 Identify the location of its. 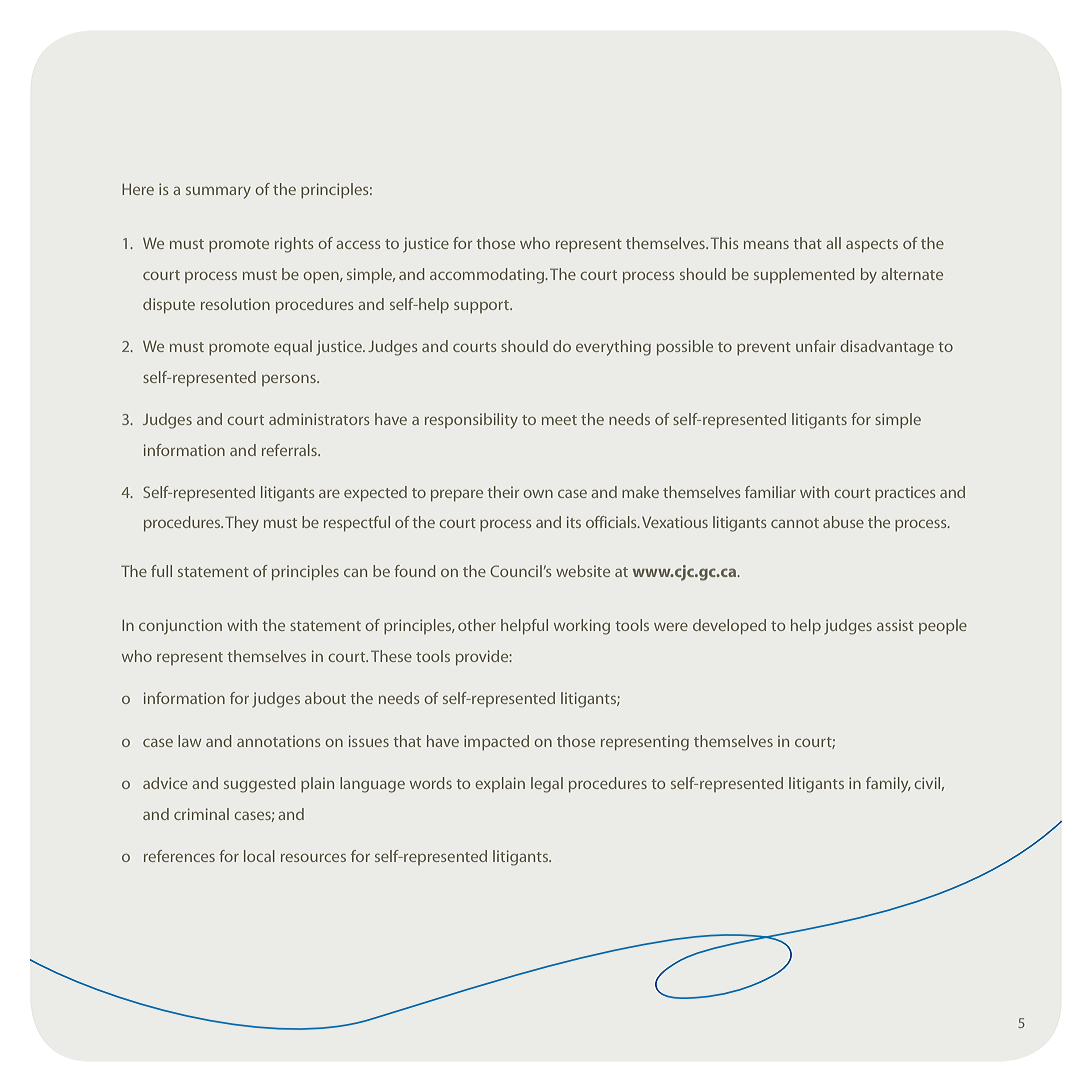
(574, 522).
